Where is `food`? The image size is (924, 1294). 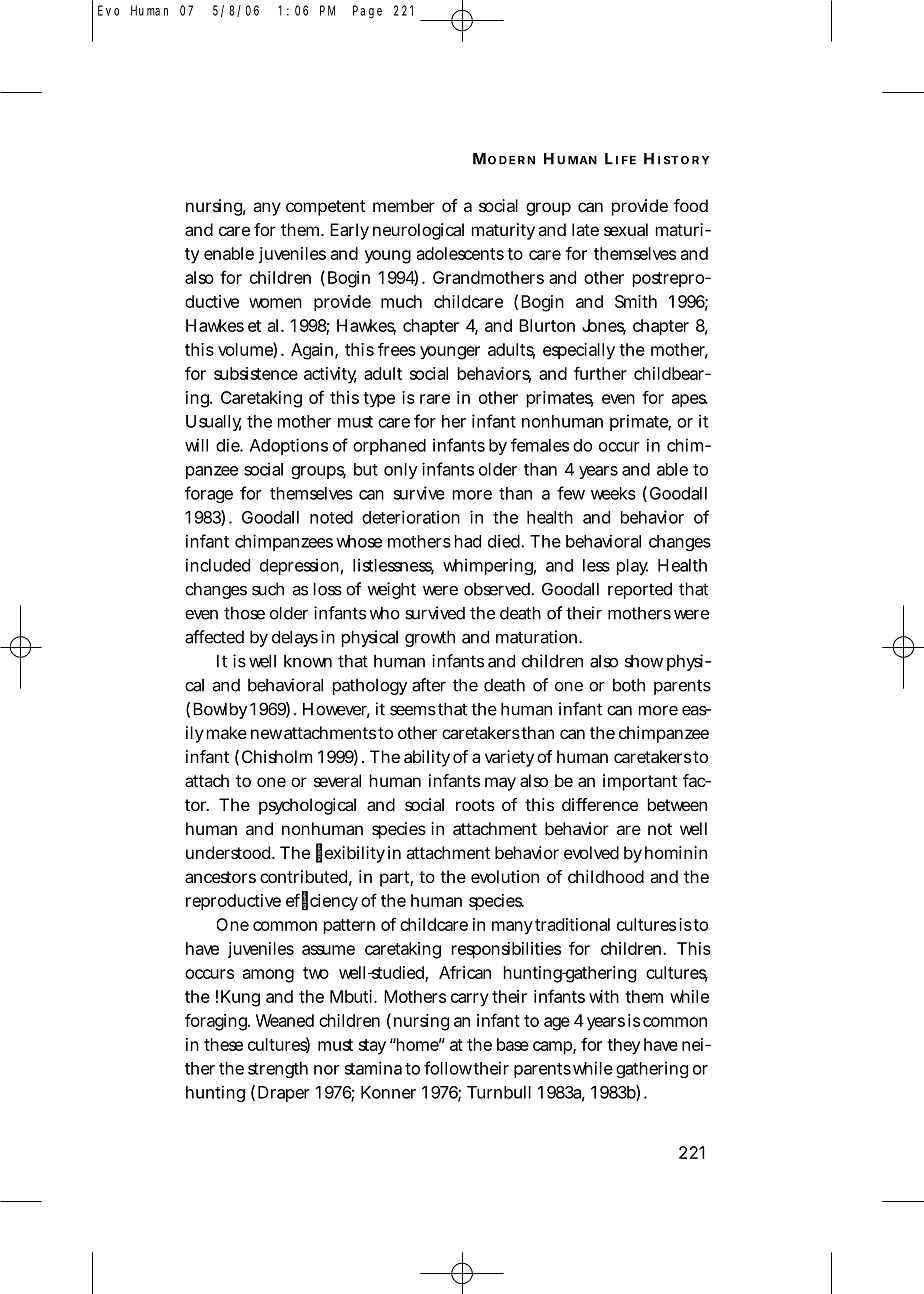 food is located at coordinates (691, 205).
